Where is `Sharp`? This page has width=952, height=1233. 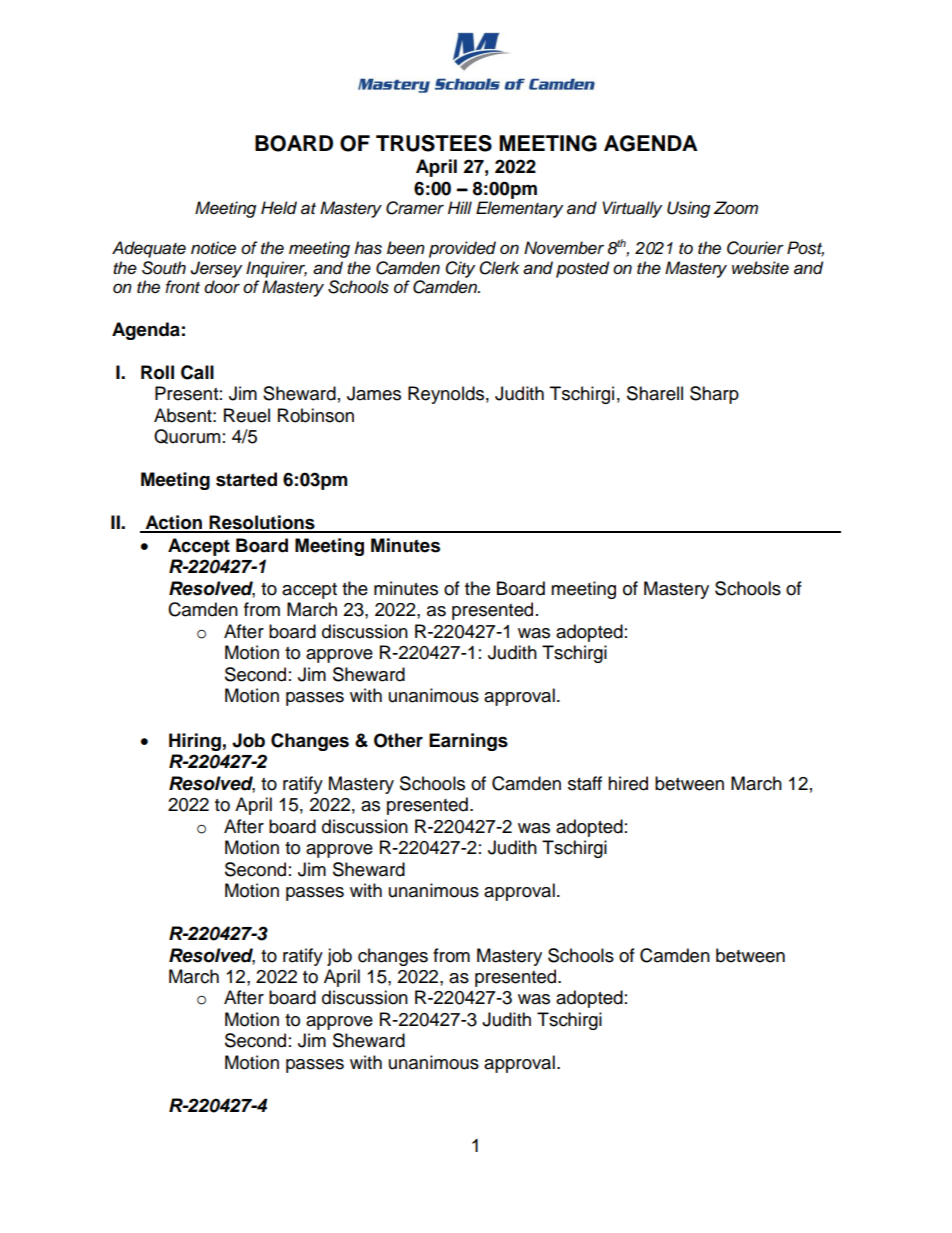
Sharp is located at coordinates (714, 395).
